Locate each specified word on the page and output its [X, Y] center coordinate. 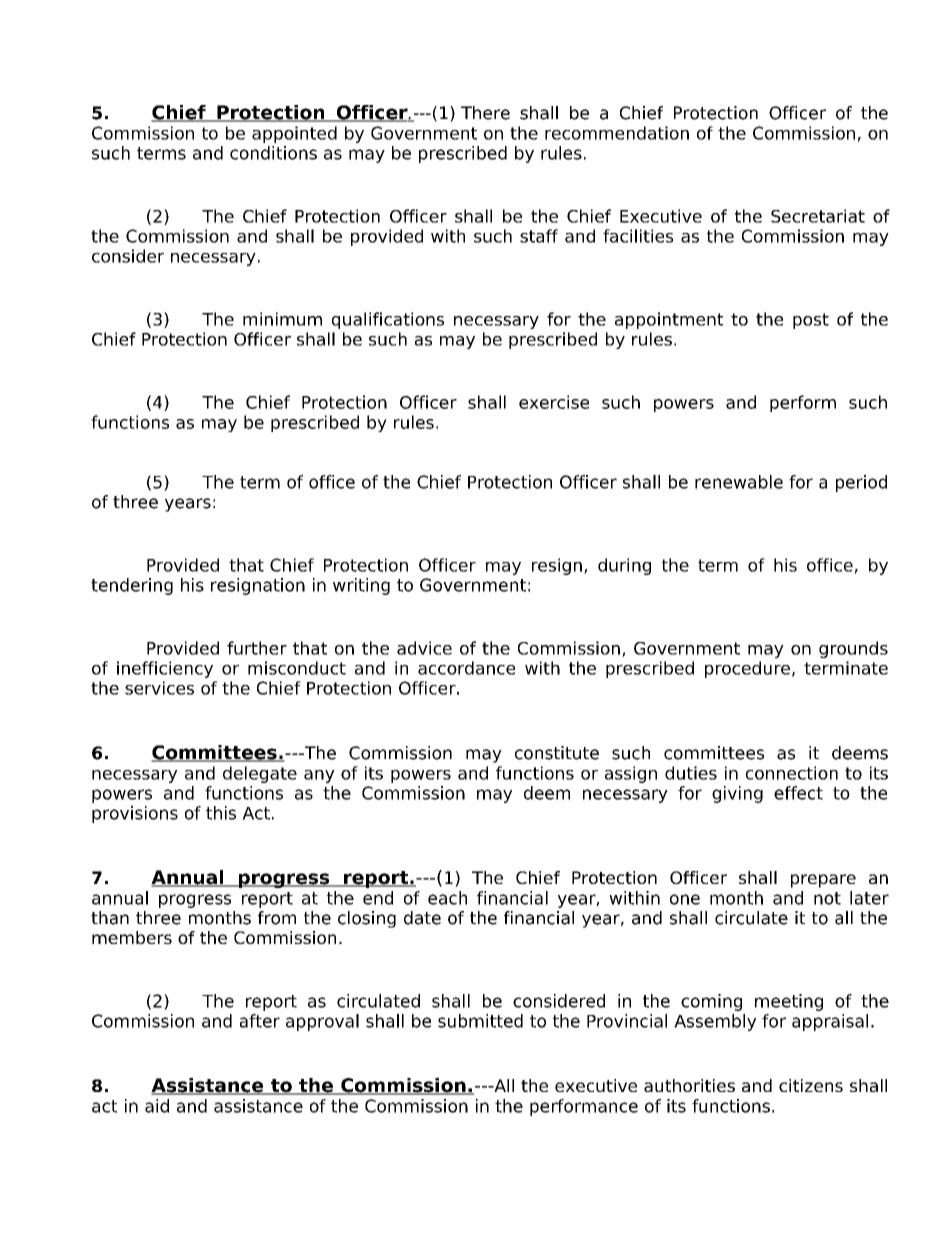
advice [424, 648]
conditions [273, 153]
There [485, 113]
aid [157, 1106]
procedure [747, 669]
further [257, 648]
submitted [480, 1021]
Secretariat [818, 216]
